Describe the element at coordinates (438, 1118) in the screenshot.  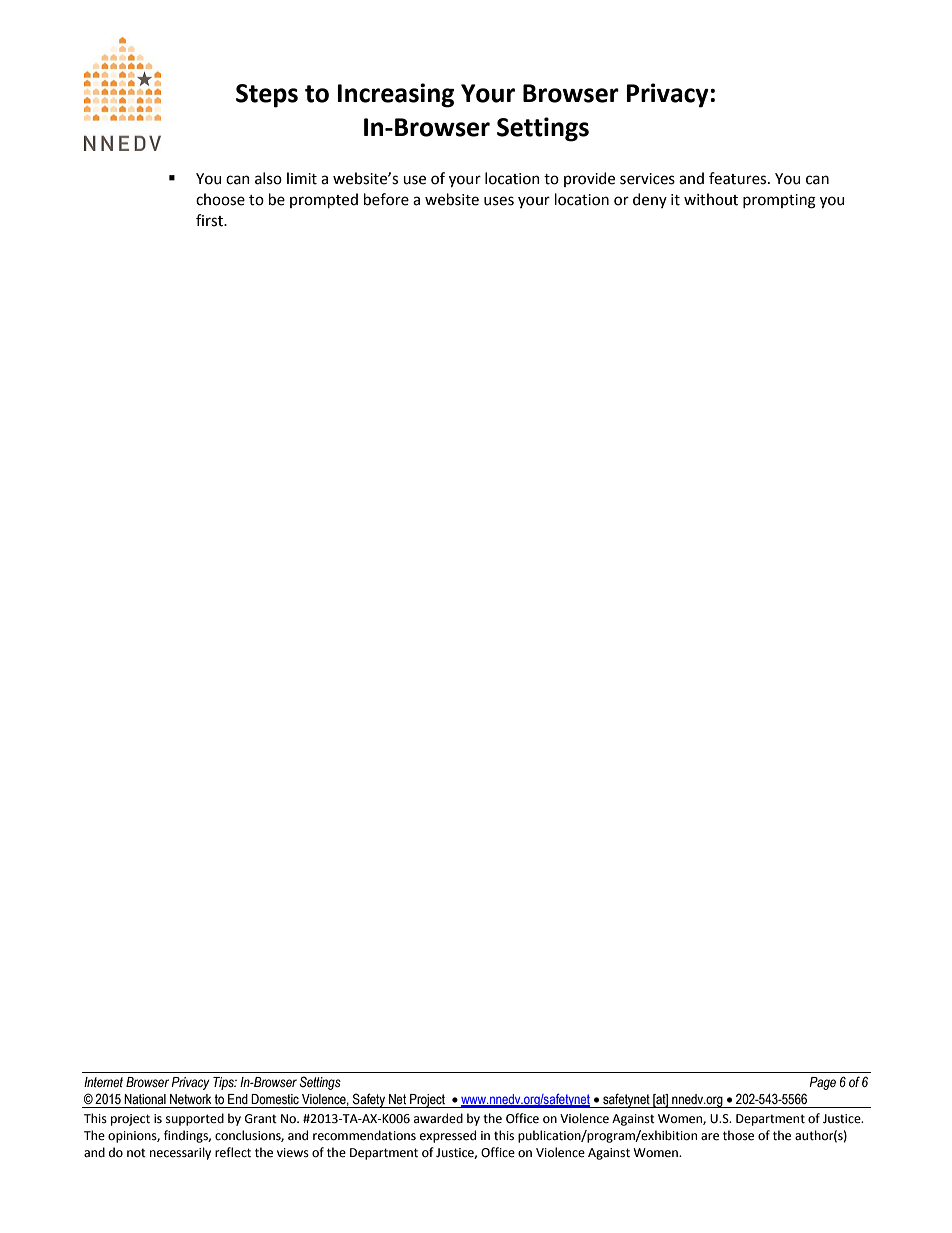
I see `awarded` at that location.
